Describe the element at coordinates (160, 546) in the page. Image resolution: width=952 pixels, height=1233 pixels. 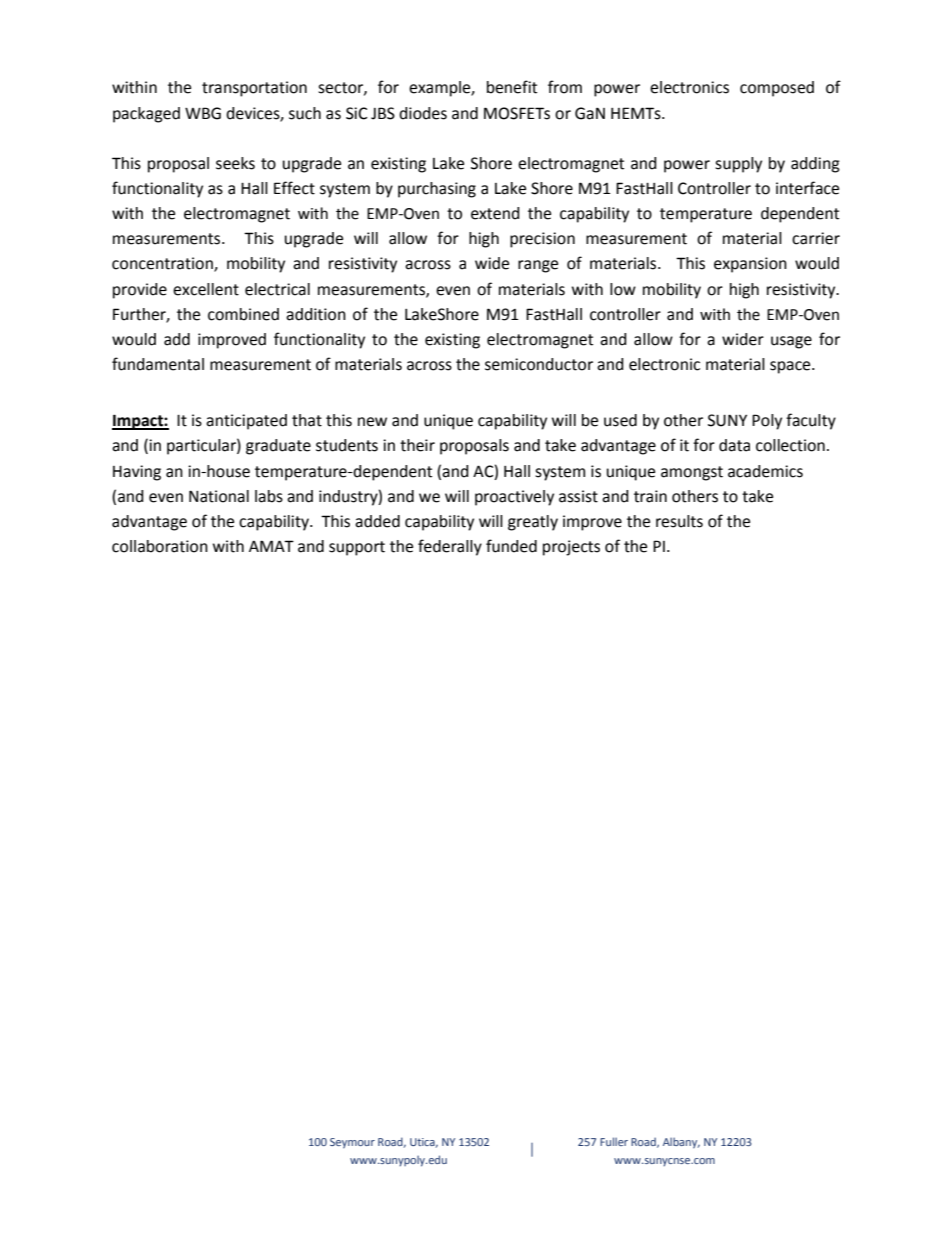
I see `collaboration` at that location.
